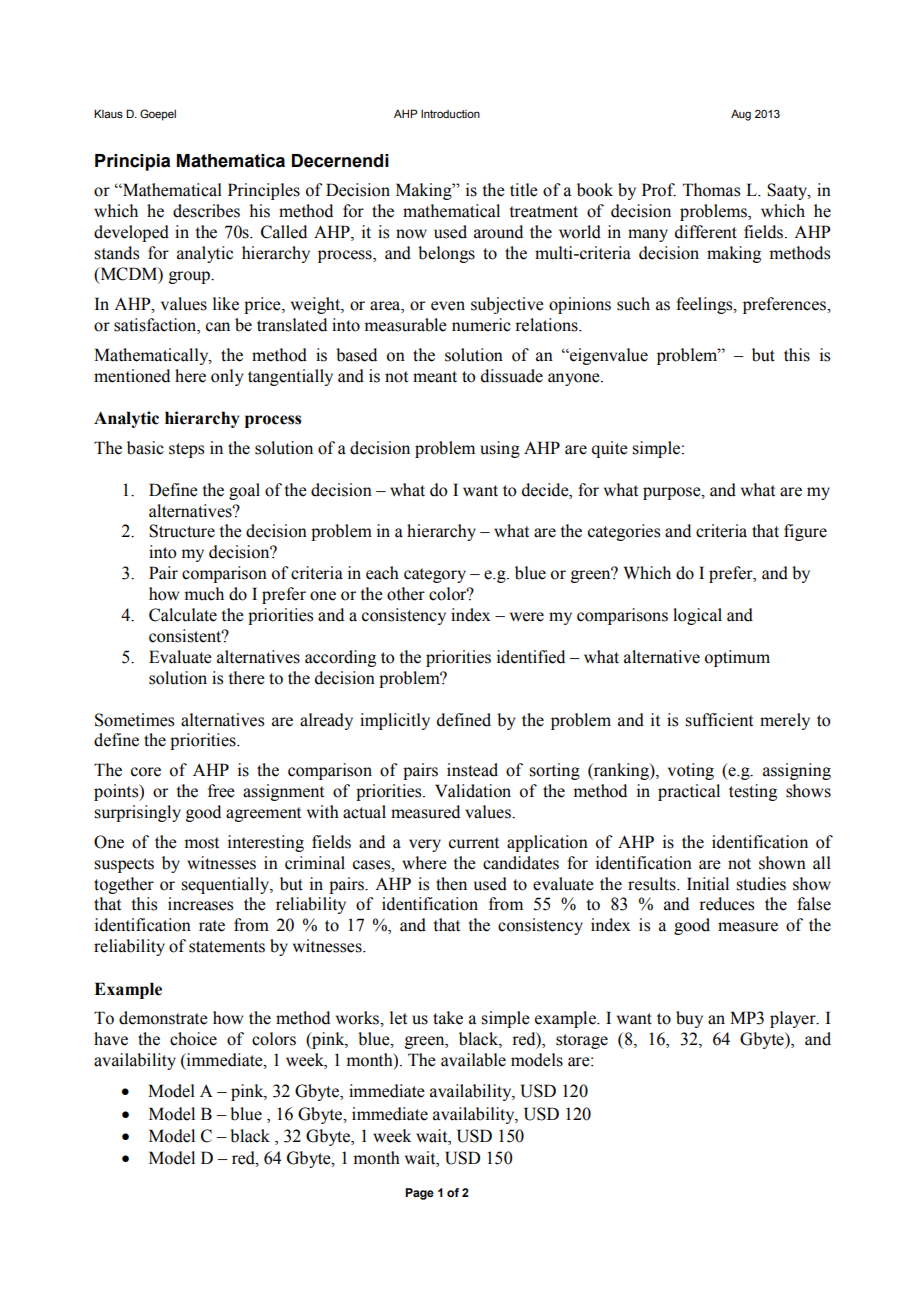 The image size is (924, 1308). What do you see at coordinates (183, 615) in the screenshot?
I see `Calculate` at bounding box center [183, 615].
